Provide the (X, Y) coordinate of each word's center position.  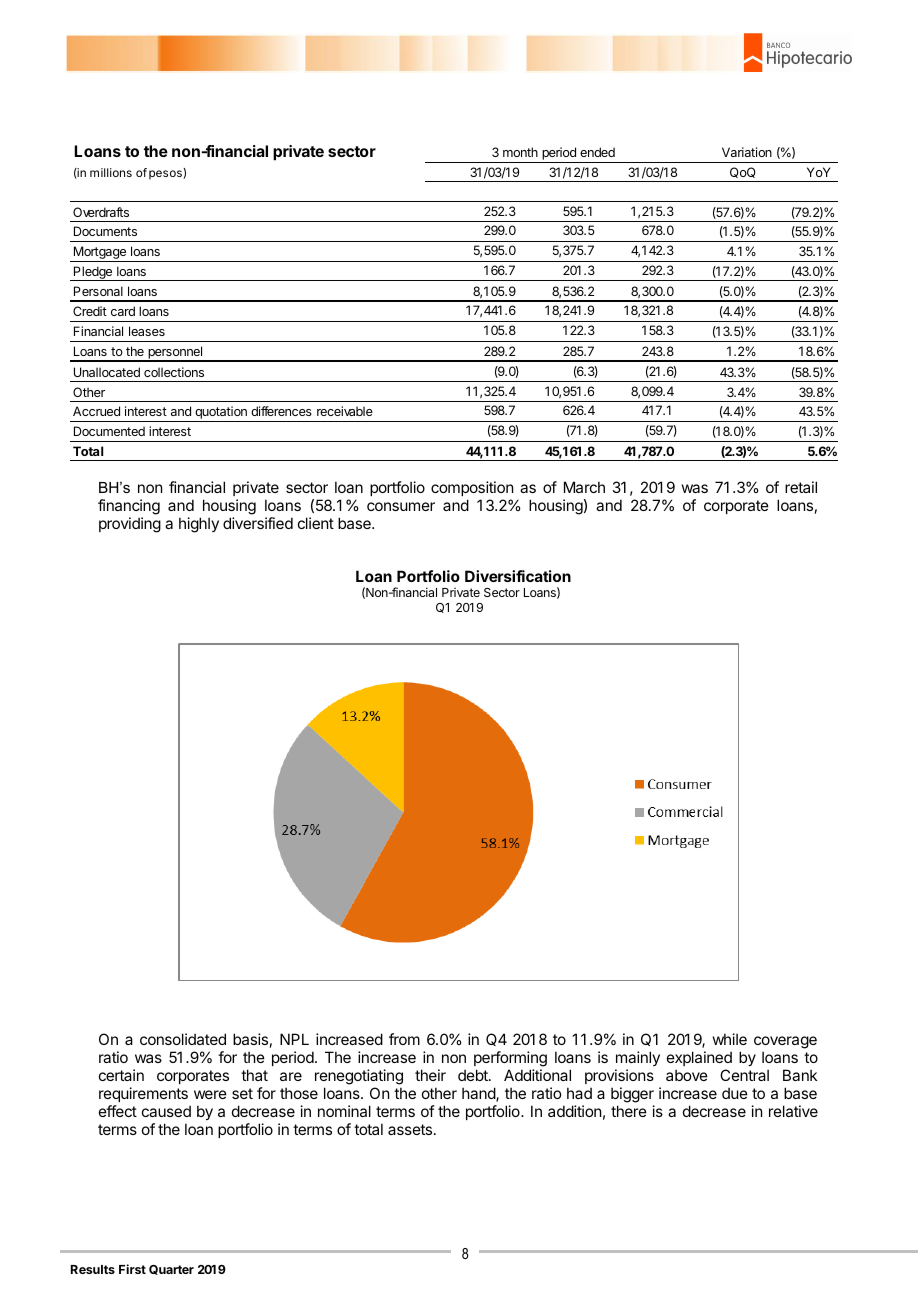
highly (199, 525)
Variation (747, 152)
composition (472, 488)
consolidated (183, 1039)
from (404, 1039)
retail (801, 487)
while (730, 1039)
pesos (166, 175)
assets (411, 1129)
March (584, 487)
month (520, 152)
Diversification (518, 576)
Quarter (171, 1270)
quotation (221, 414)
